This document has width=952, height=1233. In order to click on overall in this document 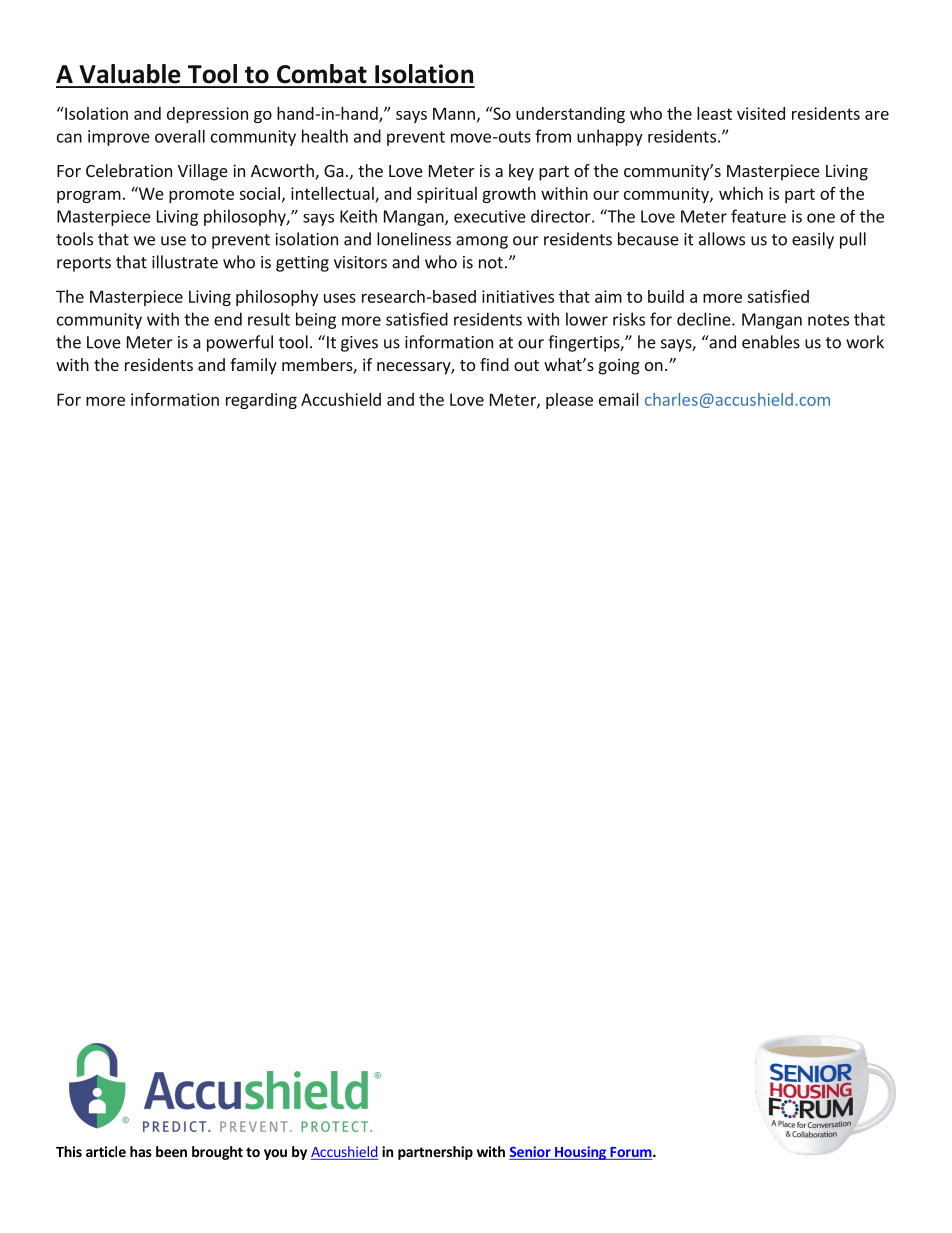, I will do `click(180, 136)`.
